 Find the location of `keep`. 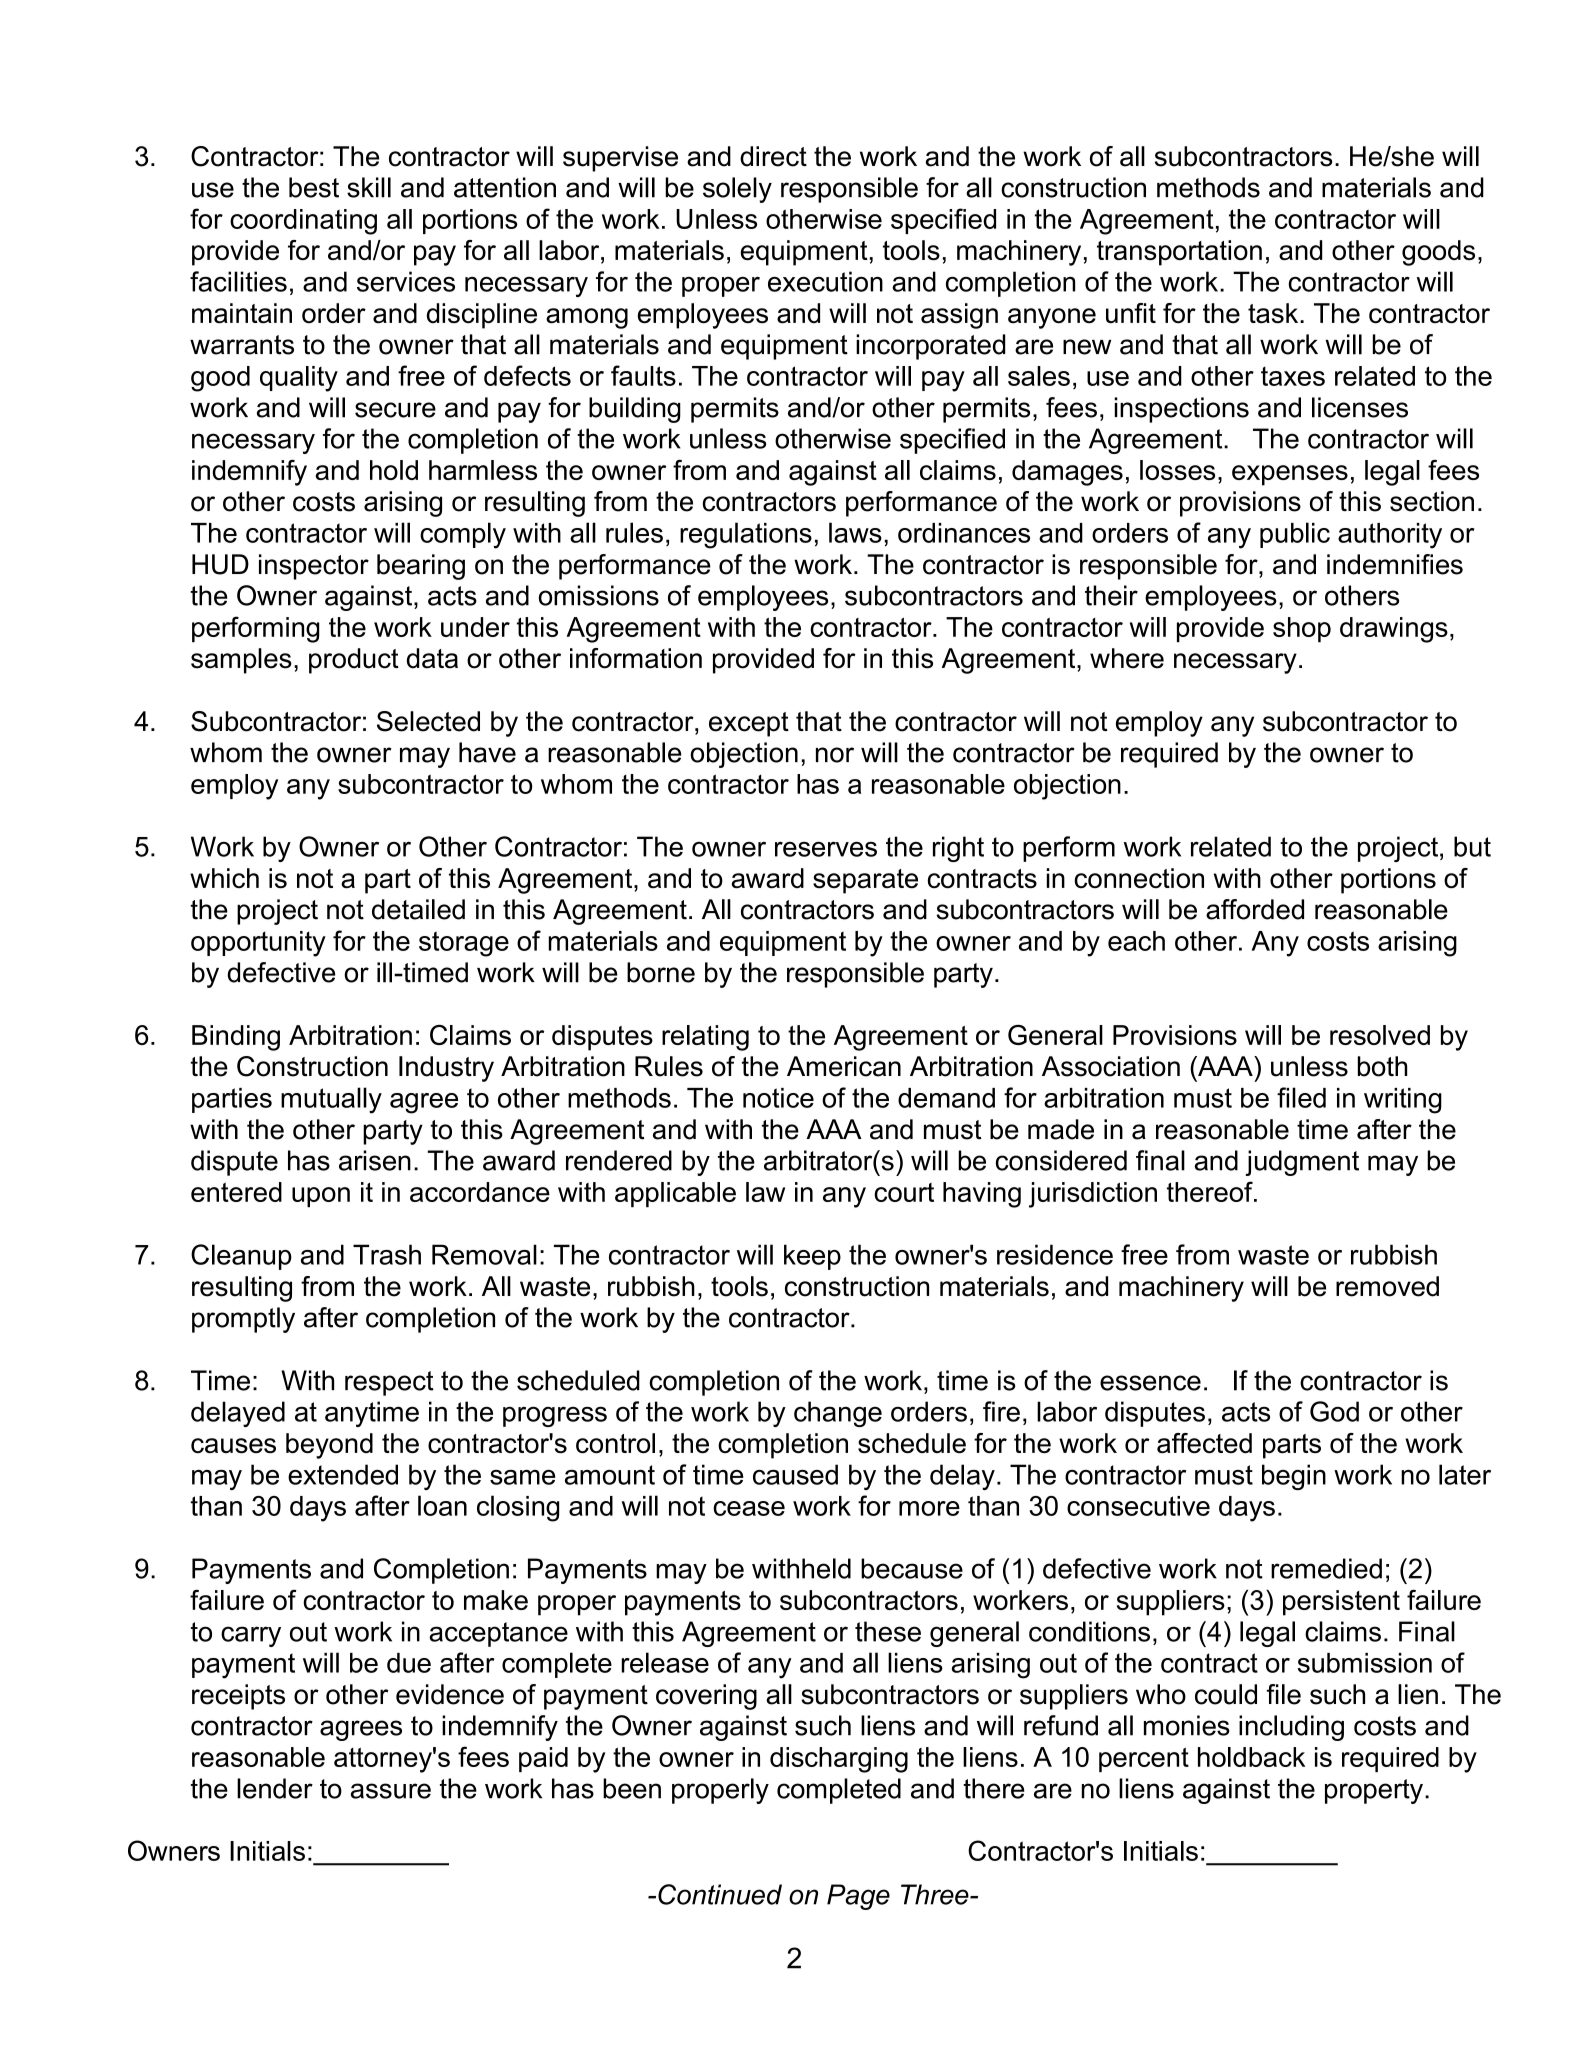

keep is located at coordinates (812, 1257).
